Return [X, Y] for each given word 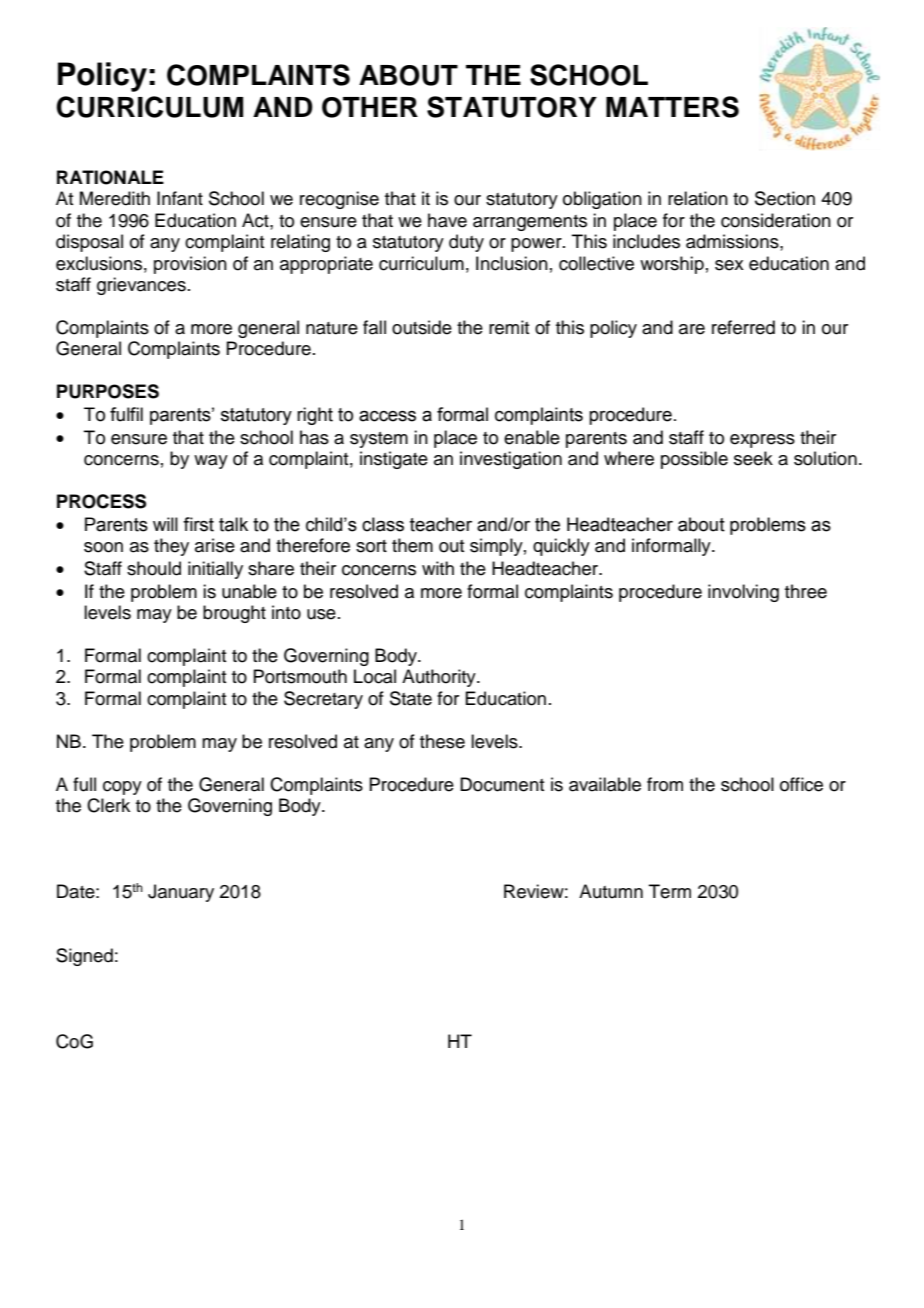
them [412, 545]
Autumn [611, 891]
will [165, 524]
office [801, 784]
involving [743, 593]
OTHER [370, 107]
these [442, 741]
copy [122, 788]
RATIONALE [110, 177]
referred [743, 327]
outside [422, 327]
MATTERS [672, 107]
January [181, 893]
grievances [141, 286]
